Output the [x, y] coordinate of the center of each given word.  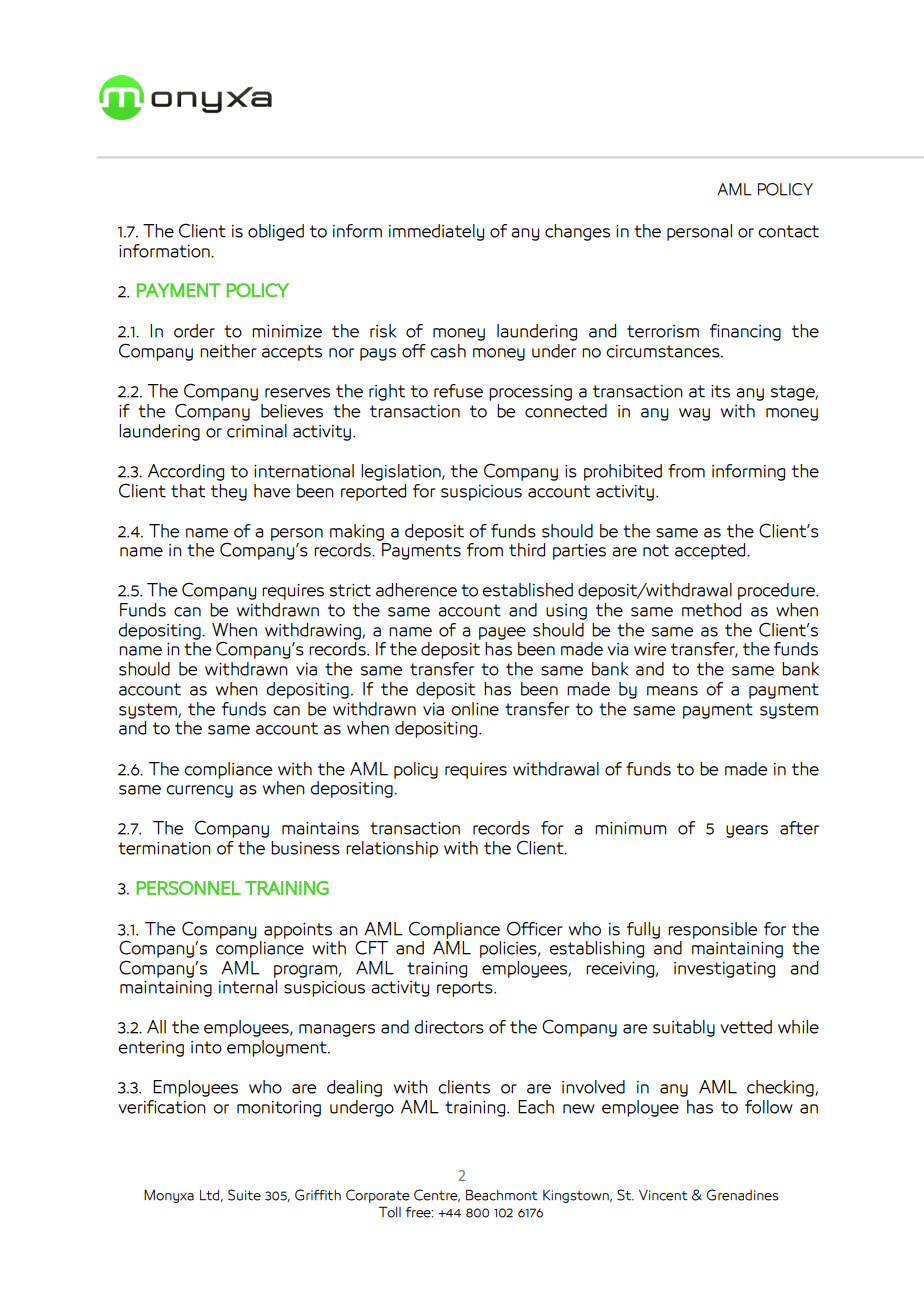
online [475, 709]
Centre [437, 1195]
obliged [276, 232]
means [672, 691]
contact [788, 231]
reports [466, 989]
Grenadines [743, 1195]
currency [199, 791]
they [229, 492]
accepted [711, 551]
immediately [436, 232]
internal [248, 985]
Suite [244, 1195]
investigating [724, 970]
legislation [402, 472]
